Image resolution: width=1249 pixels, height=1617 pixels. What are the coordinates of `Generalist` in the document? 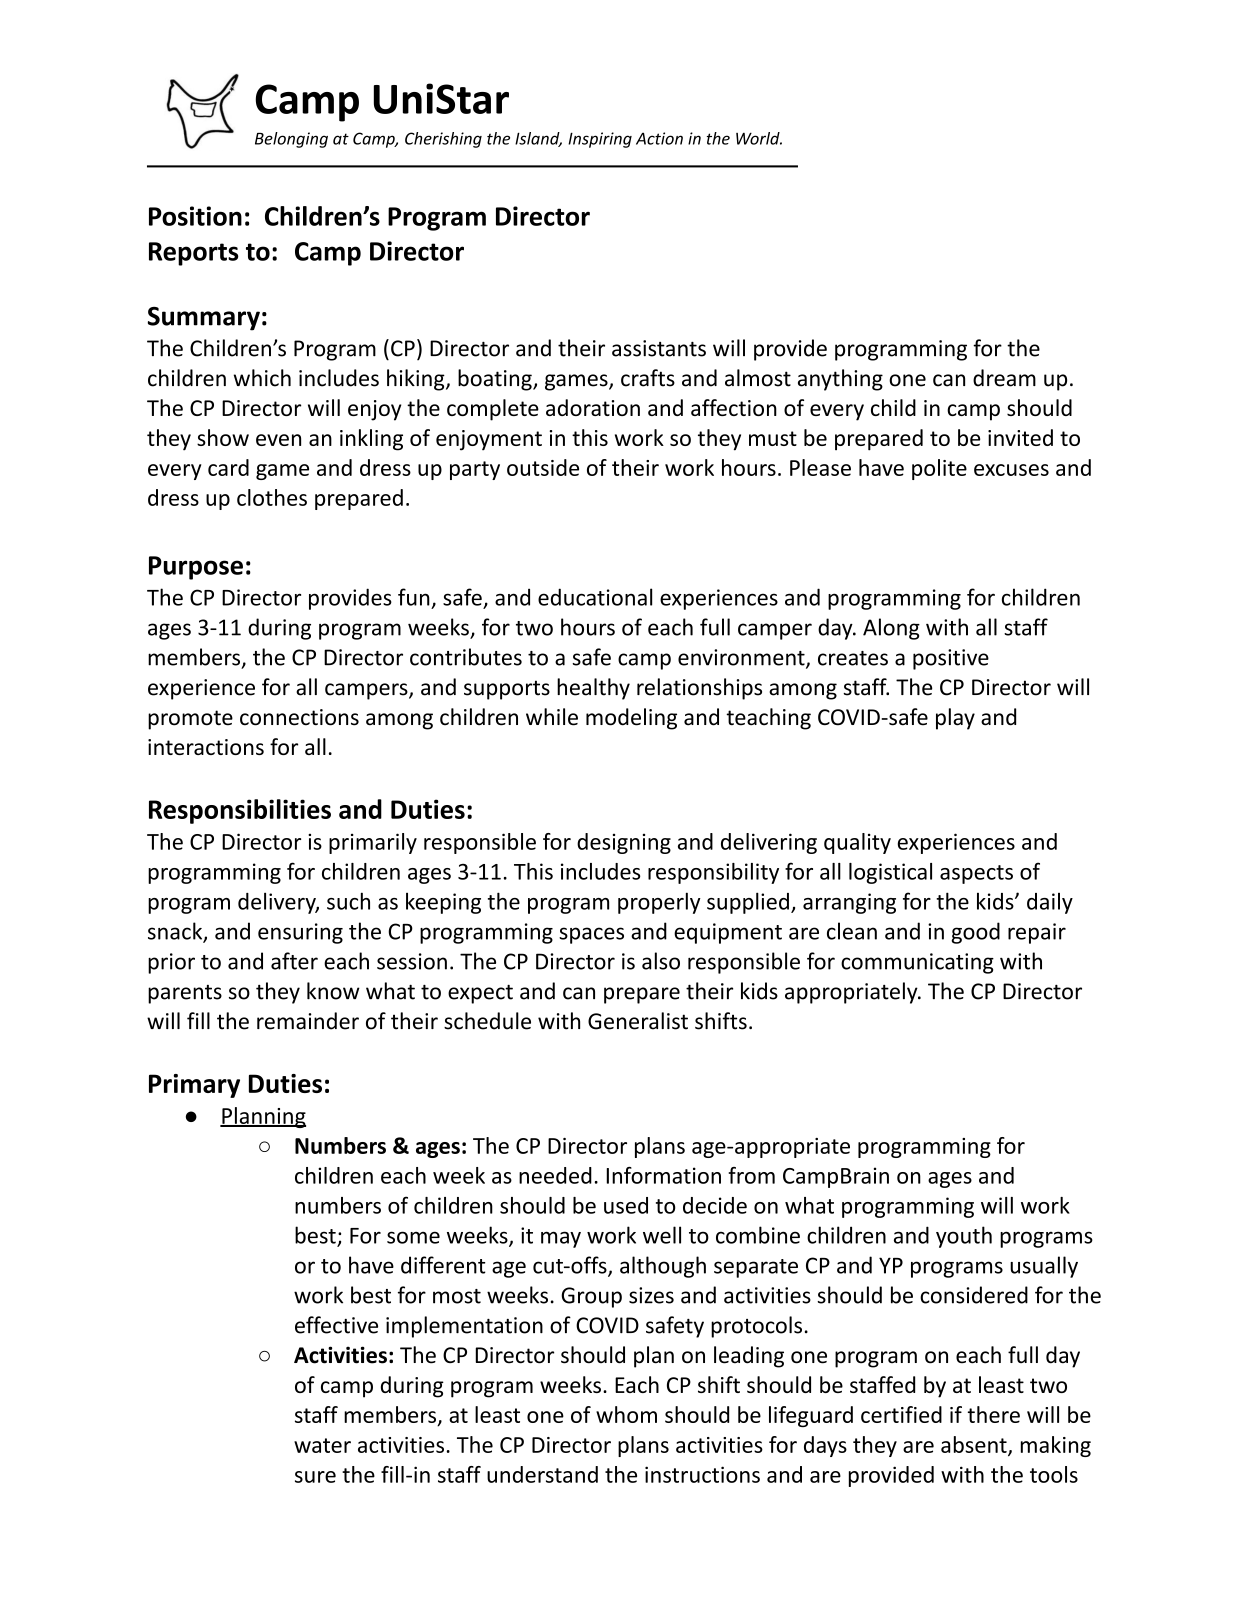 It's located at (638, 1021).
